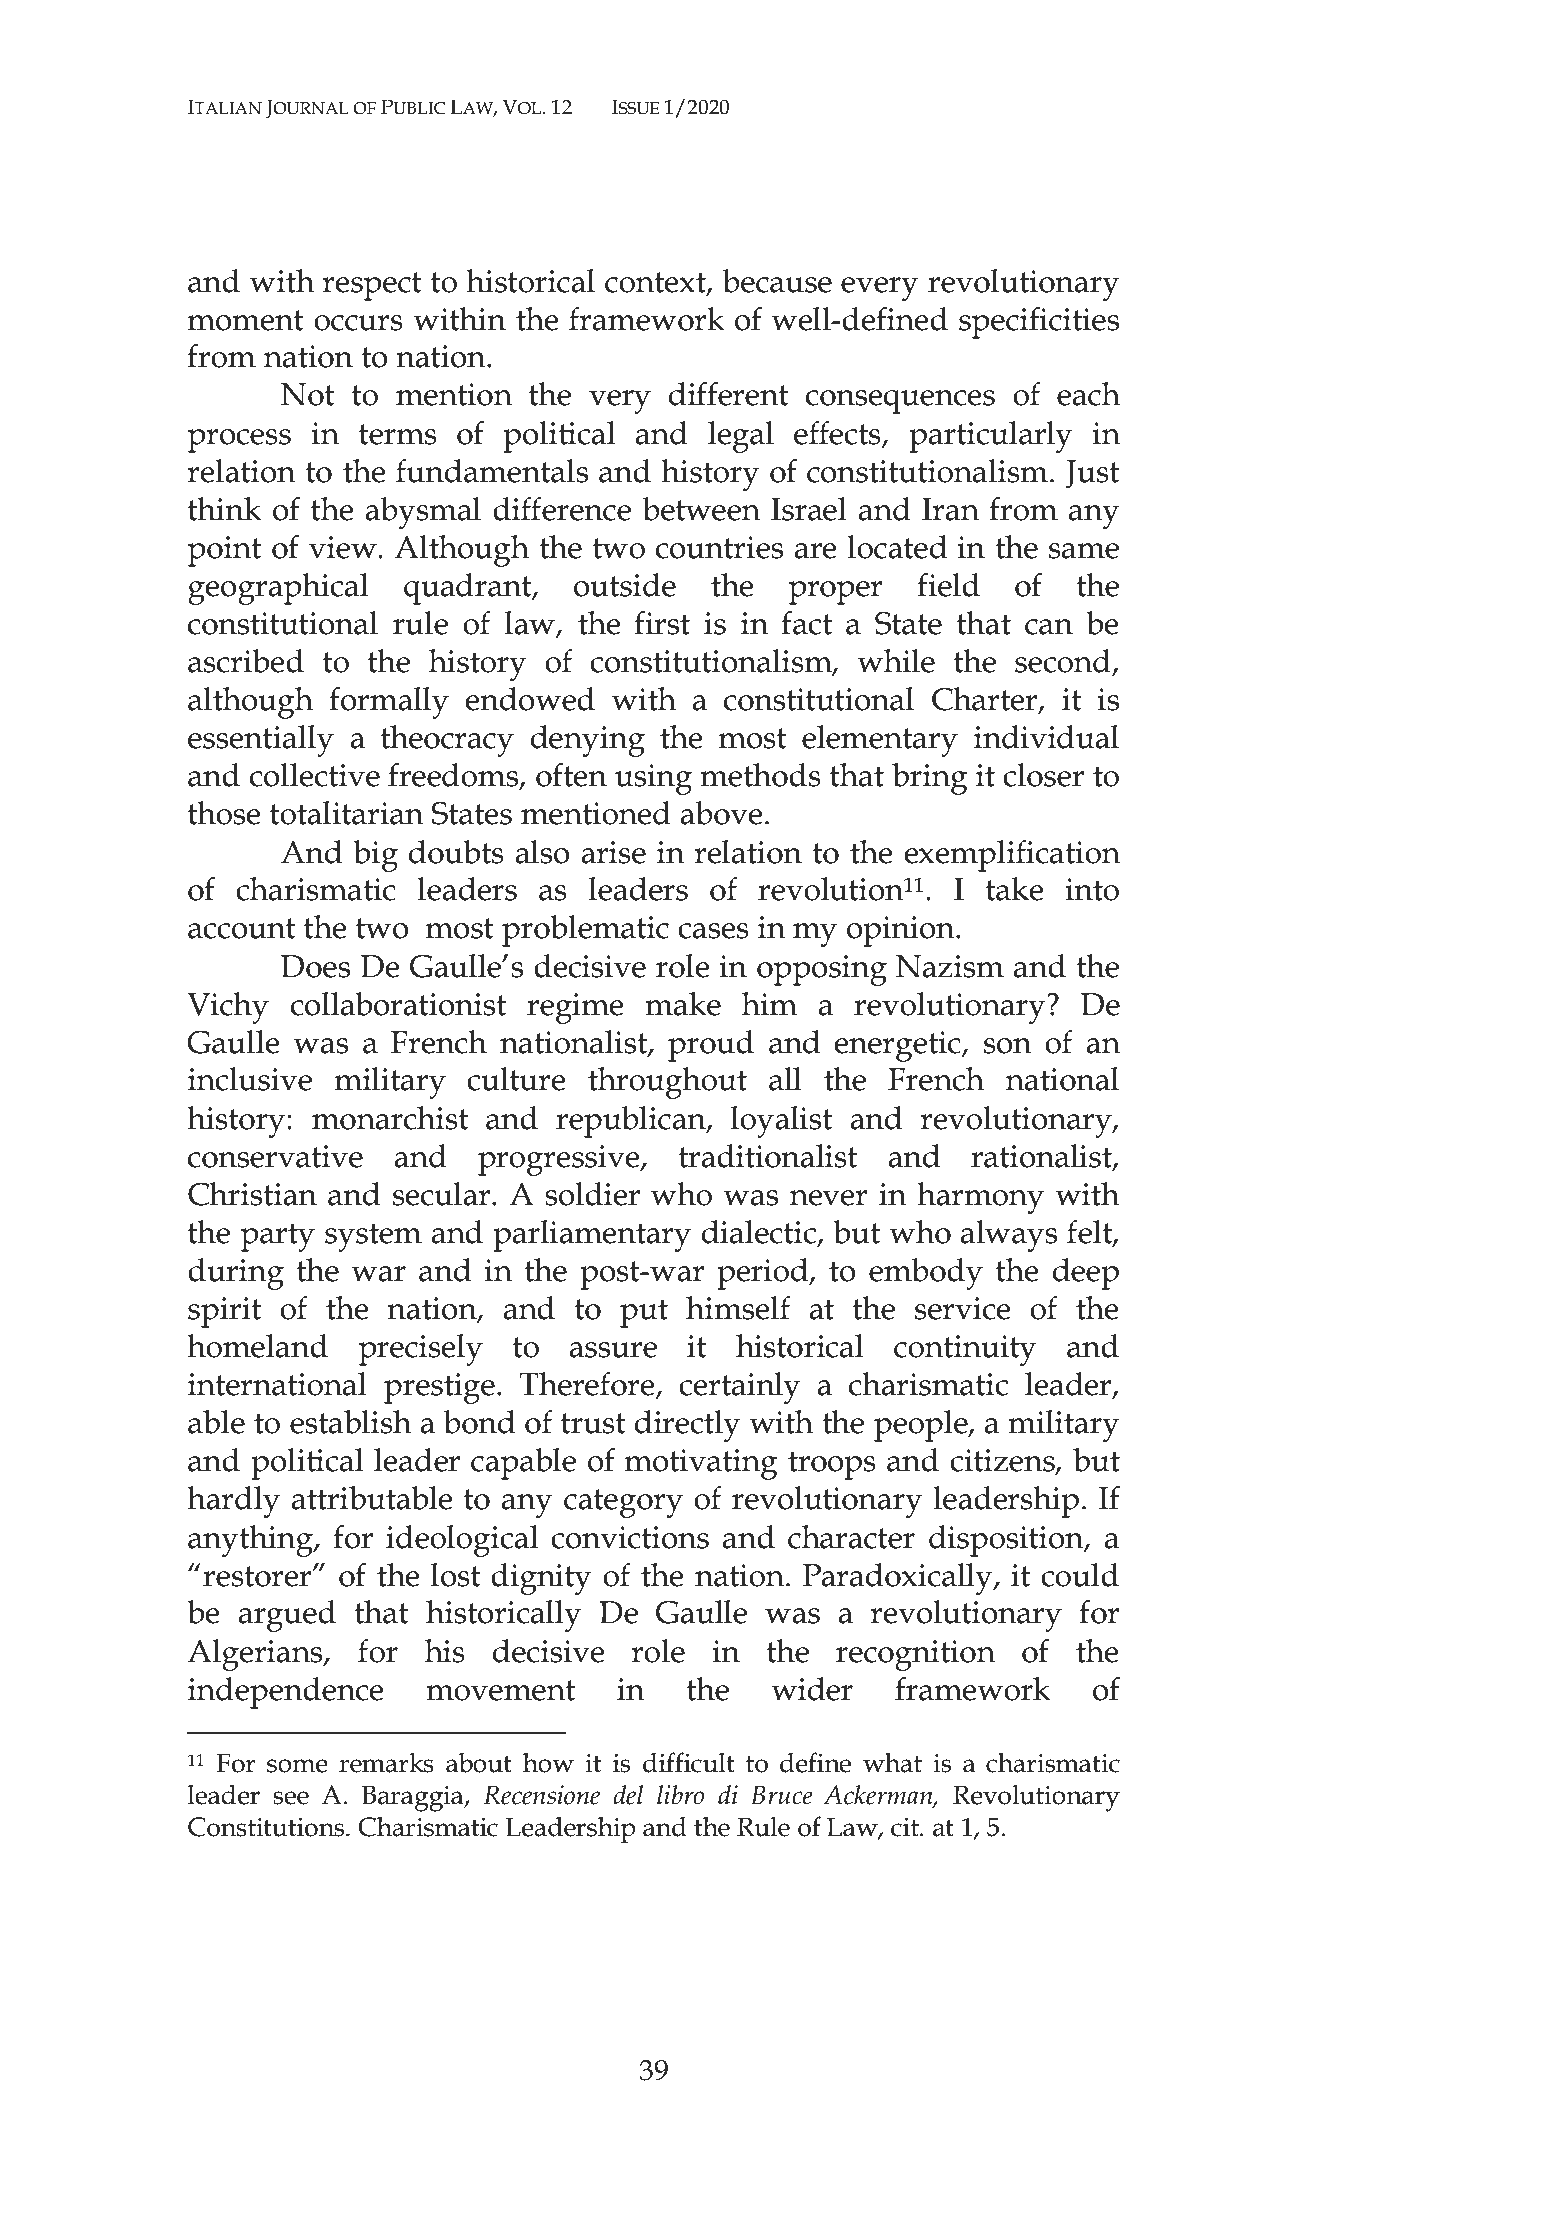 The height and width of the page is (2215, 1566). Describe the element at coordinates (656, 283) in the page. I see `context` at that location.
